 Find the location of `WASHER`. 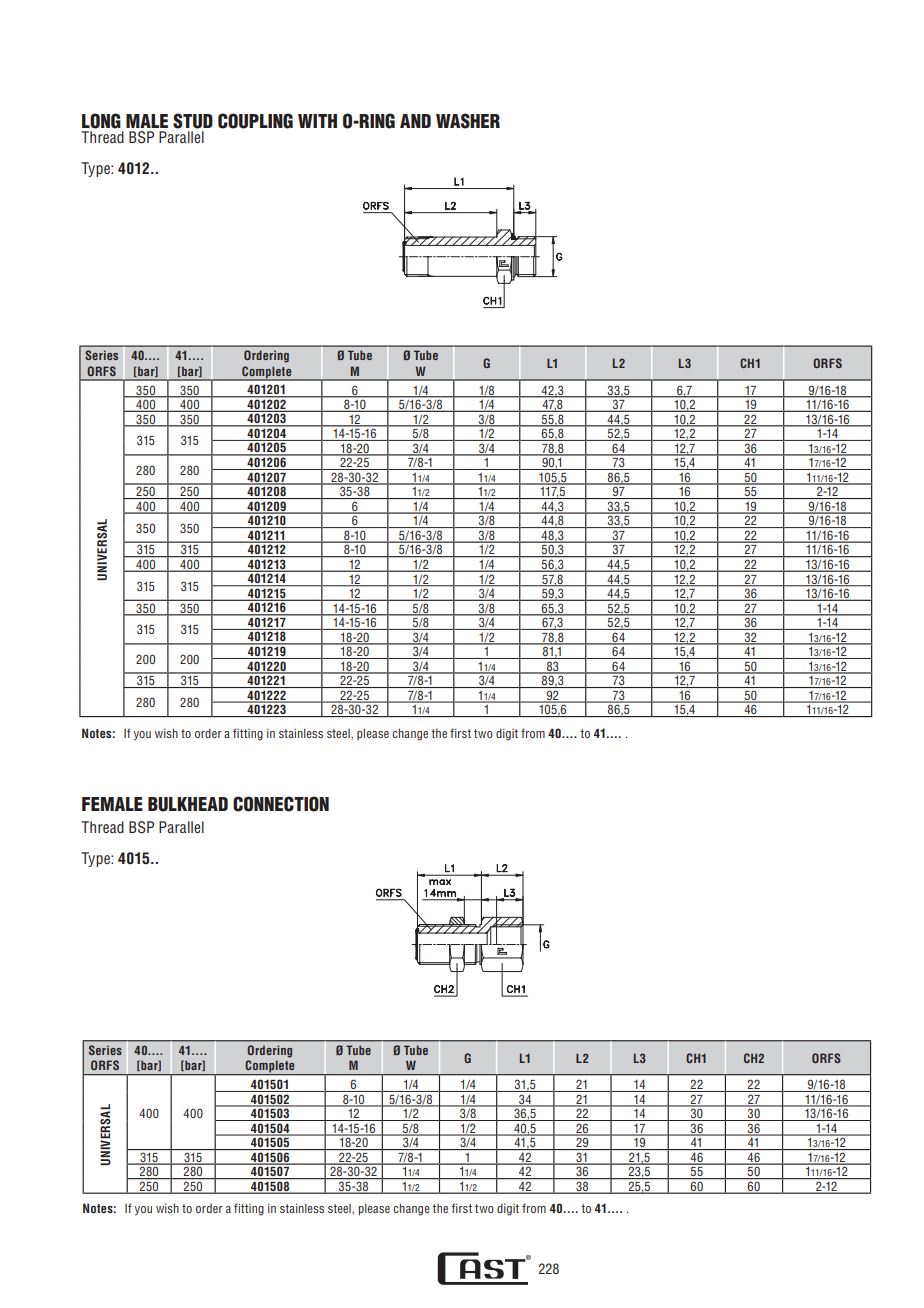

WASHER is located at coordinates (468, 121).
